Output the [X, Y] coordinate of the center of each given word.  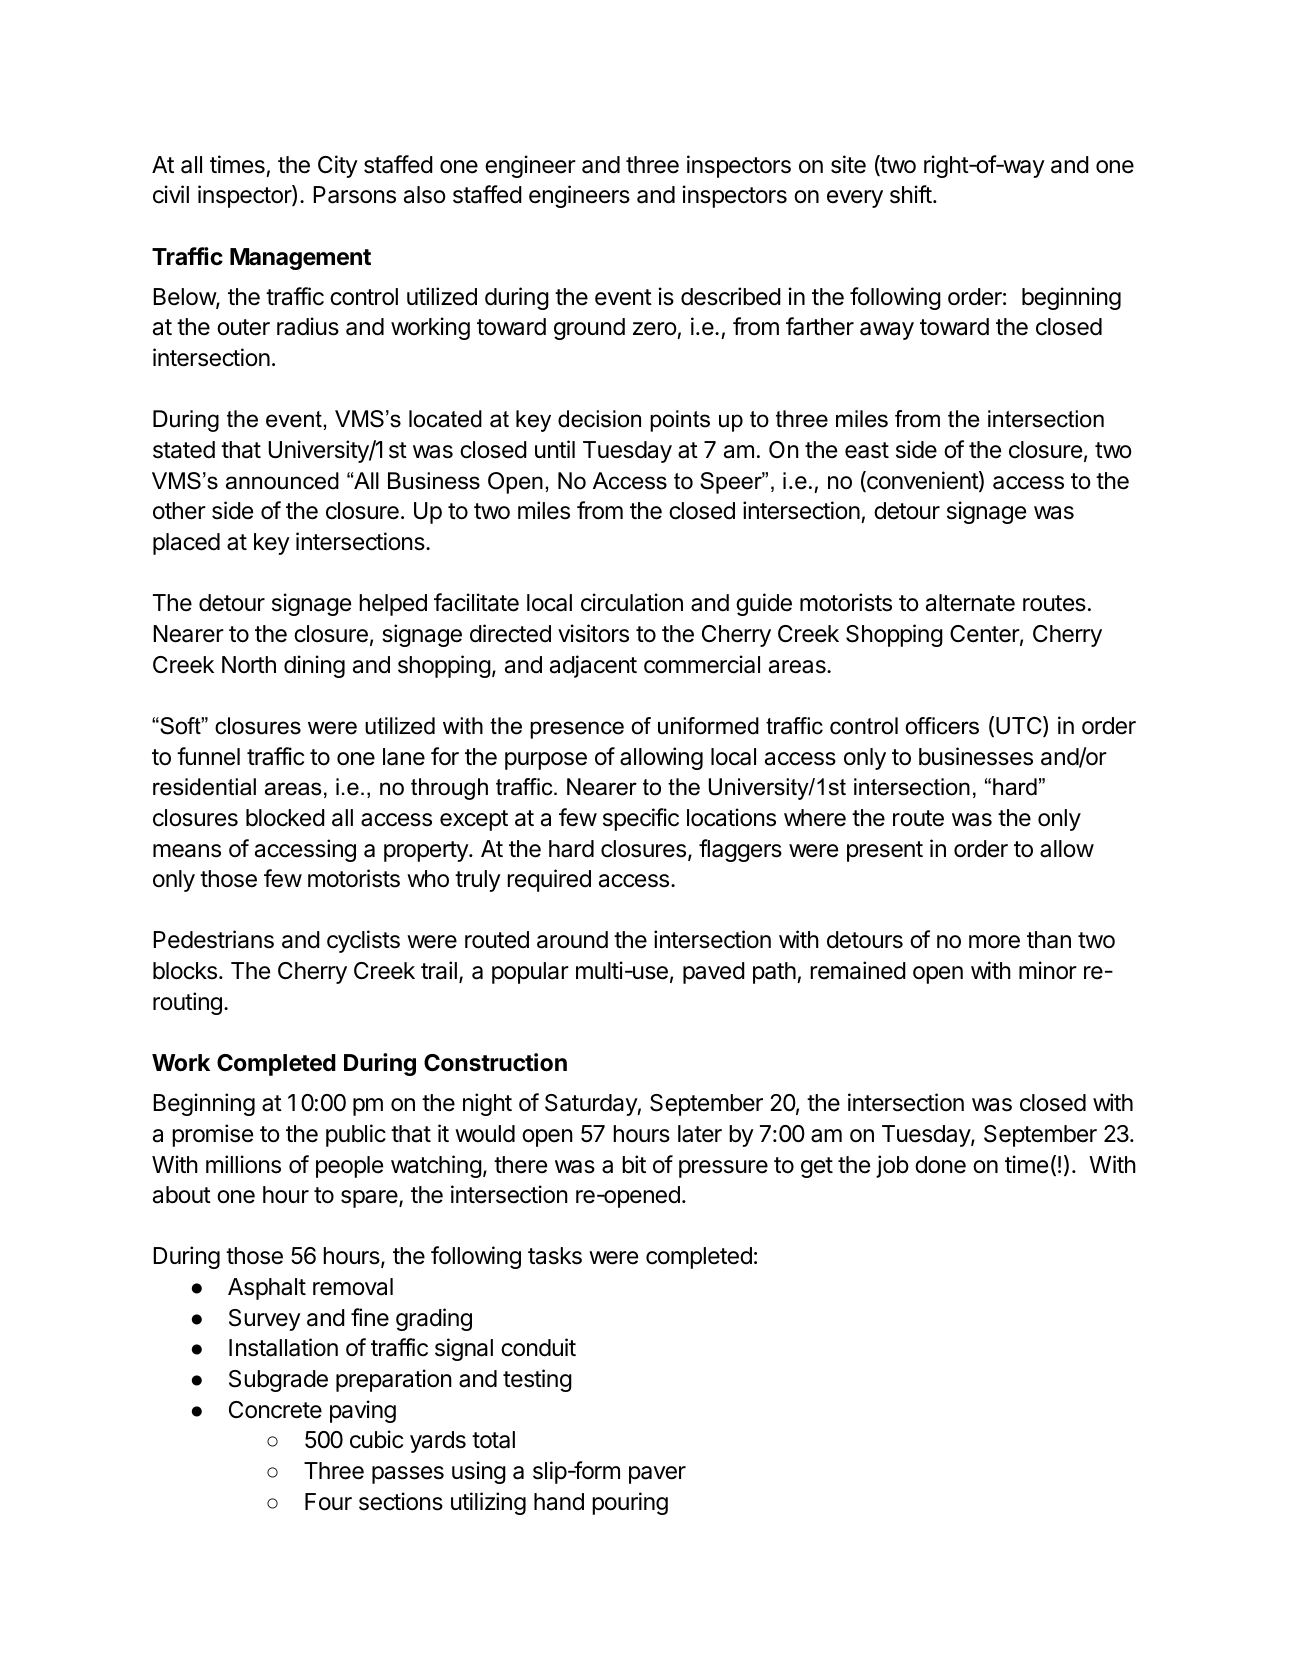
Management [300, 259]
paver [657, 1475]
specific [641, 819]
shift [911, 194]
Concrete [275, 1410]
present [885, 851]
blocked [285, 818]
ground [589, 329]
